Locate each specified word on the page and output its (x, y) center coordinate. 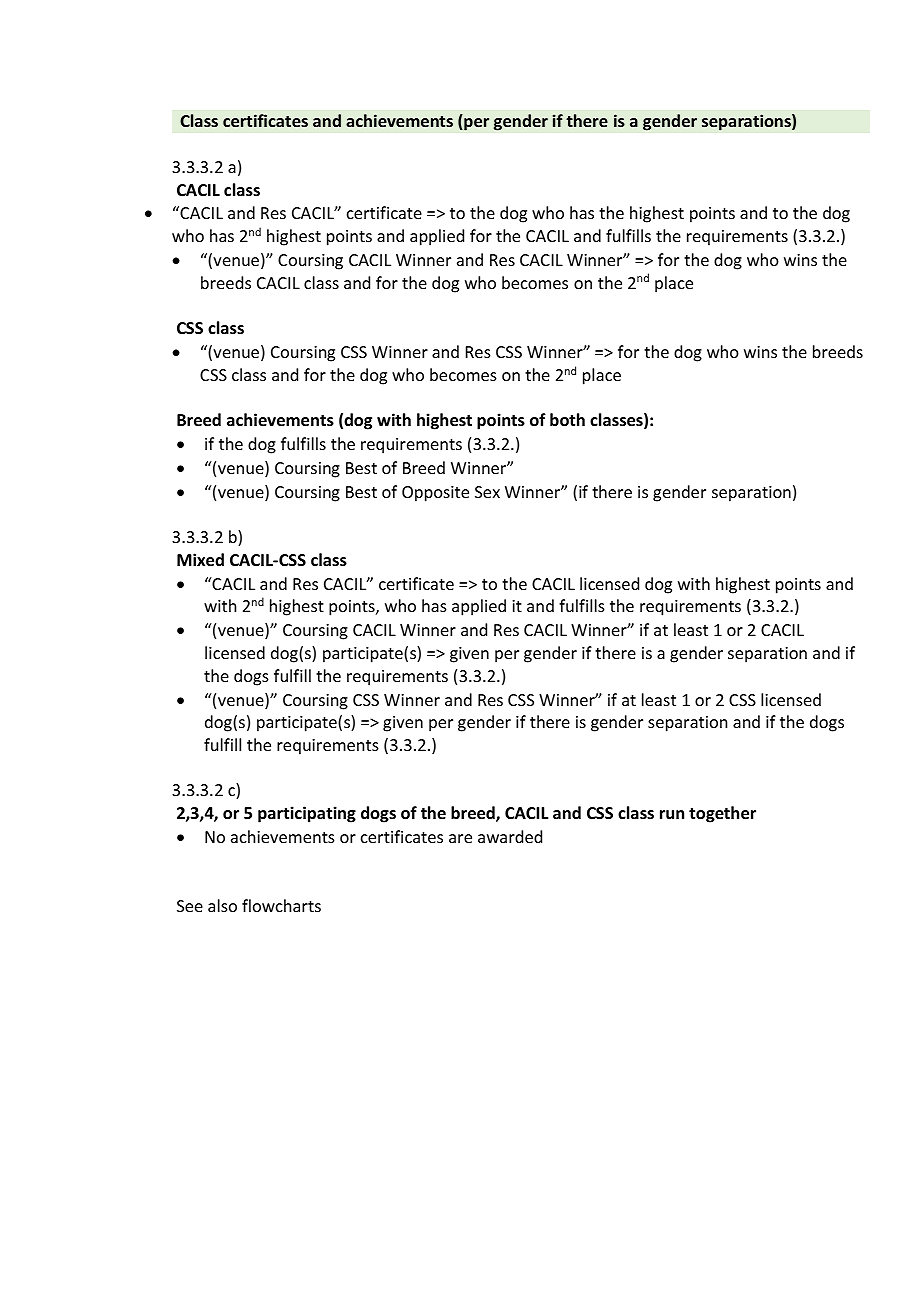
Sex (487, 492)
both (567, 420)
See (190, 906)
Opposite (435, 494)
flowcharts (281, 905)
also (222, 905)
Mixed (200, 560)
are (460, 838)
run (672, 814)
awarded (510, 836)
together (722, 814)
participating (307, 814)
